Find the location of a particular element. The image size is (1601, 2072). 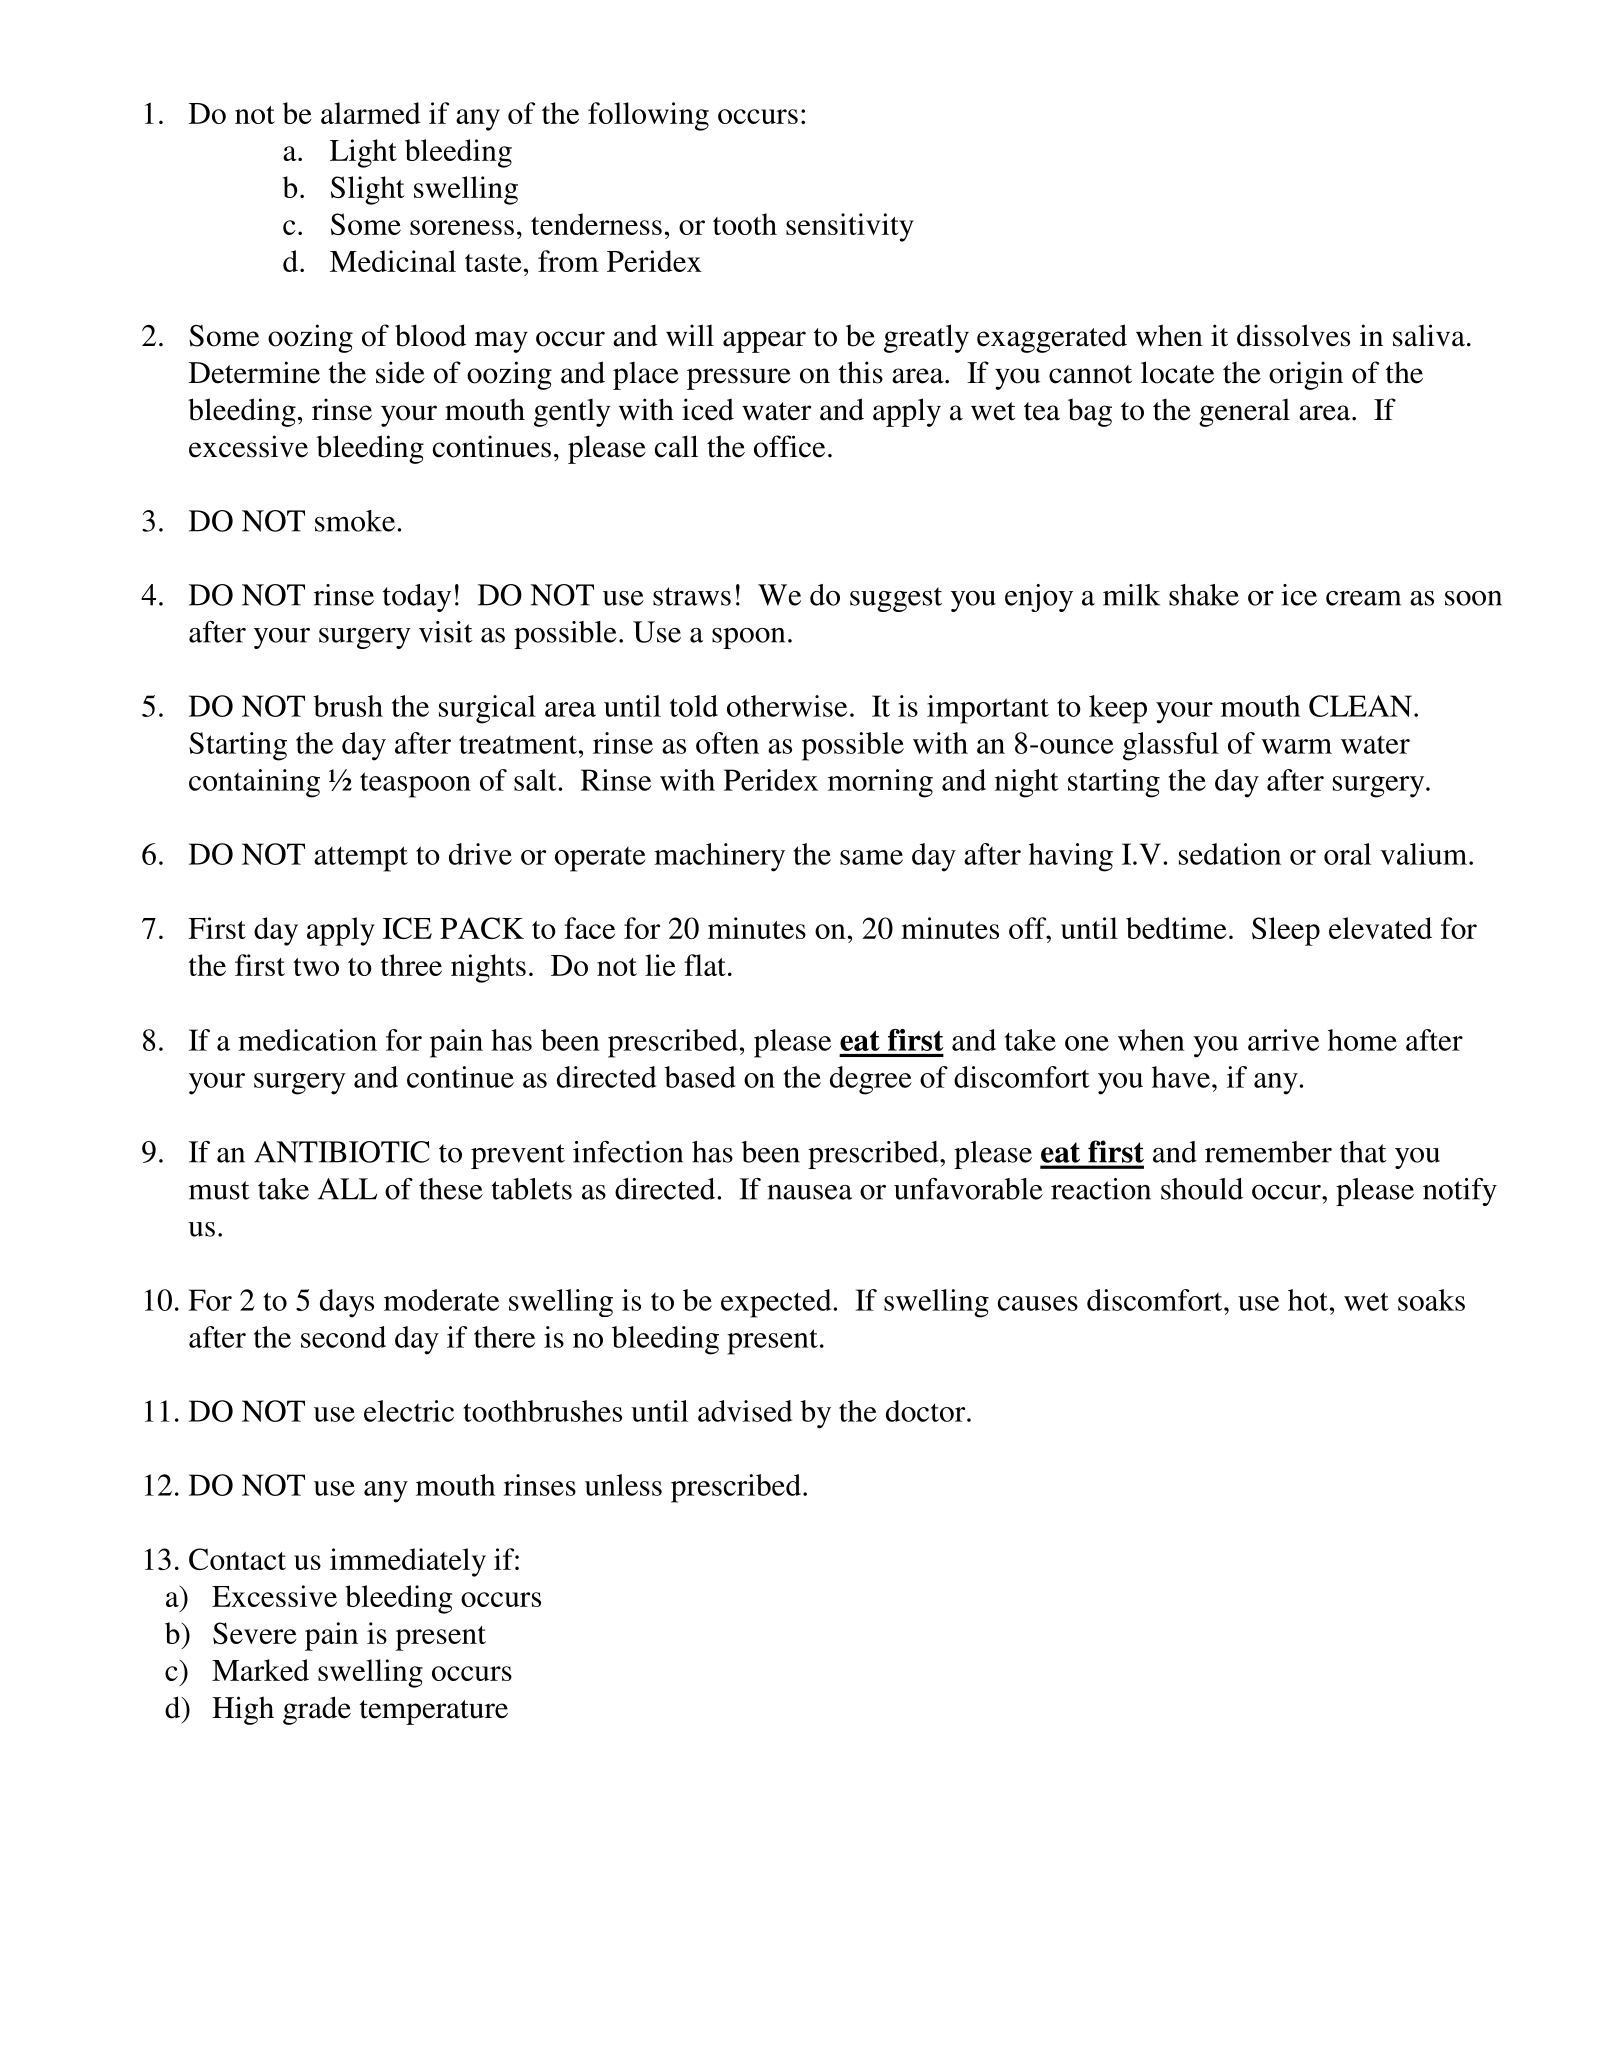

doctor is located at coordinates (927, 1411).
